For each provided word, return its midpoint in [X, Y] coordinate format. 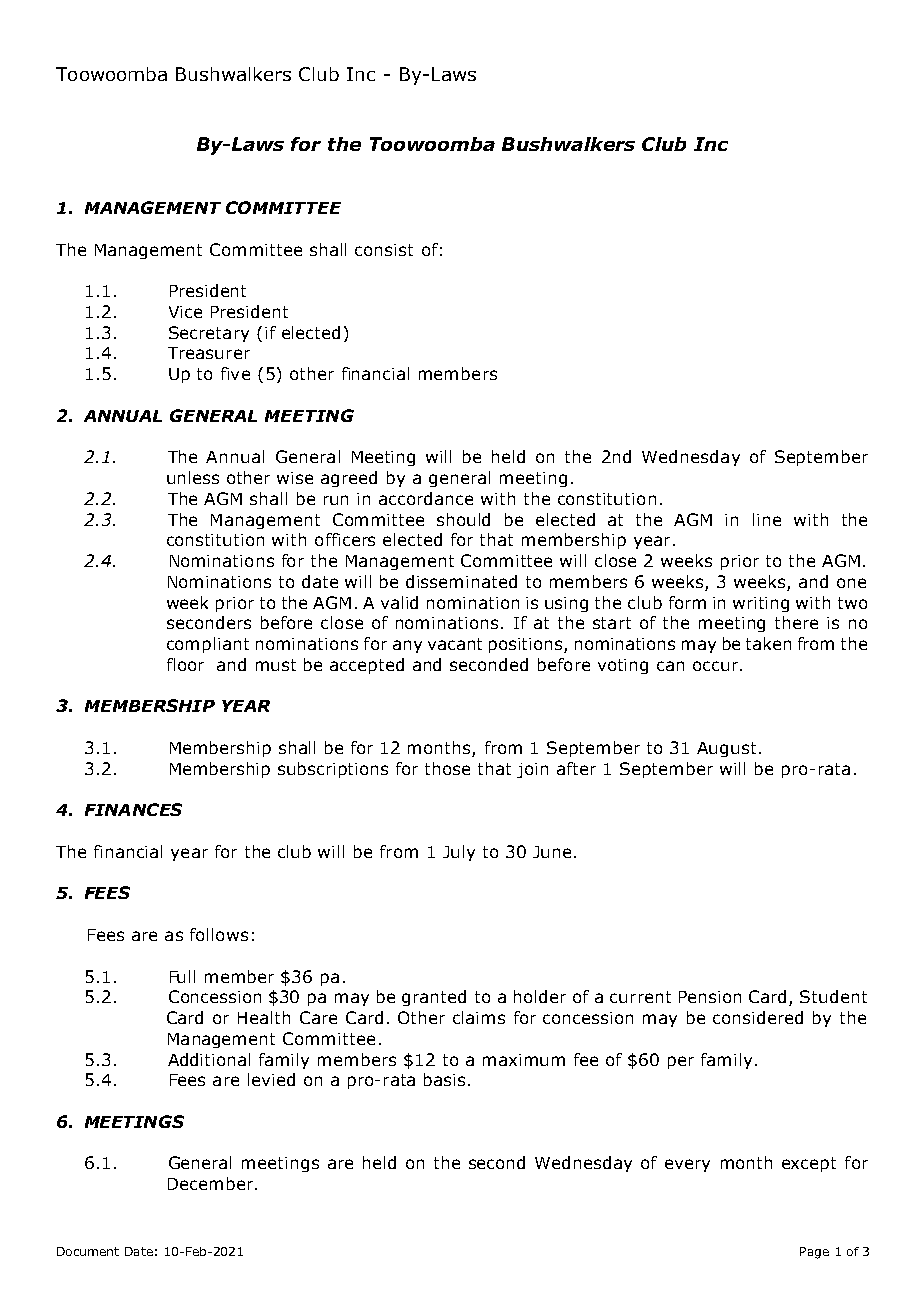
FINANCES [133, 809]
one [851, 583]
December [210, 1183]
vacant [455, 644]
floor [185, 664]
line [767, 519]
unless [193, 477]
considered [758, 1017]
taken [768, 643]
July [459, 853]
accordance [426, 498]
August [726, 749]
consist [384, 250]
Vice [185, 312]
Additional [209, 1059]
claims [479, 1017]
